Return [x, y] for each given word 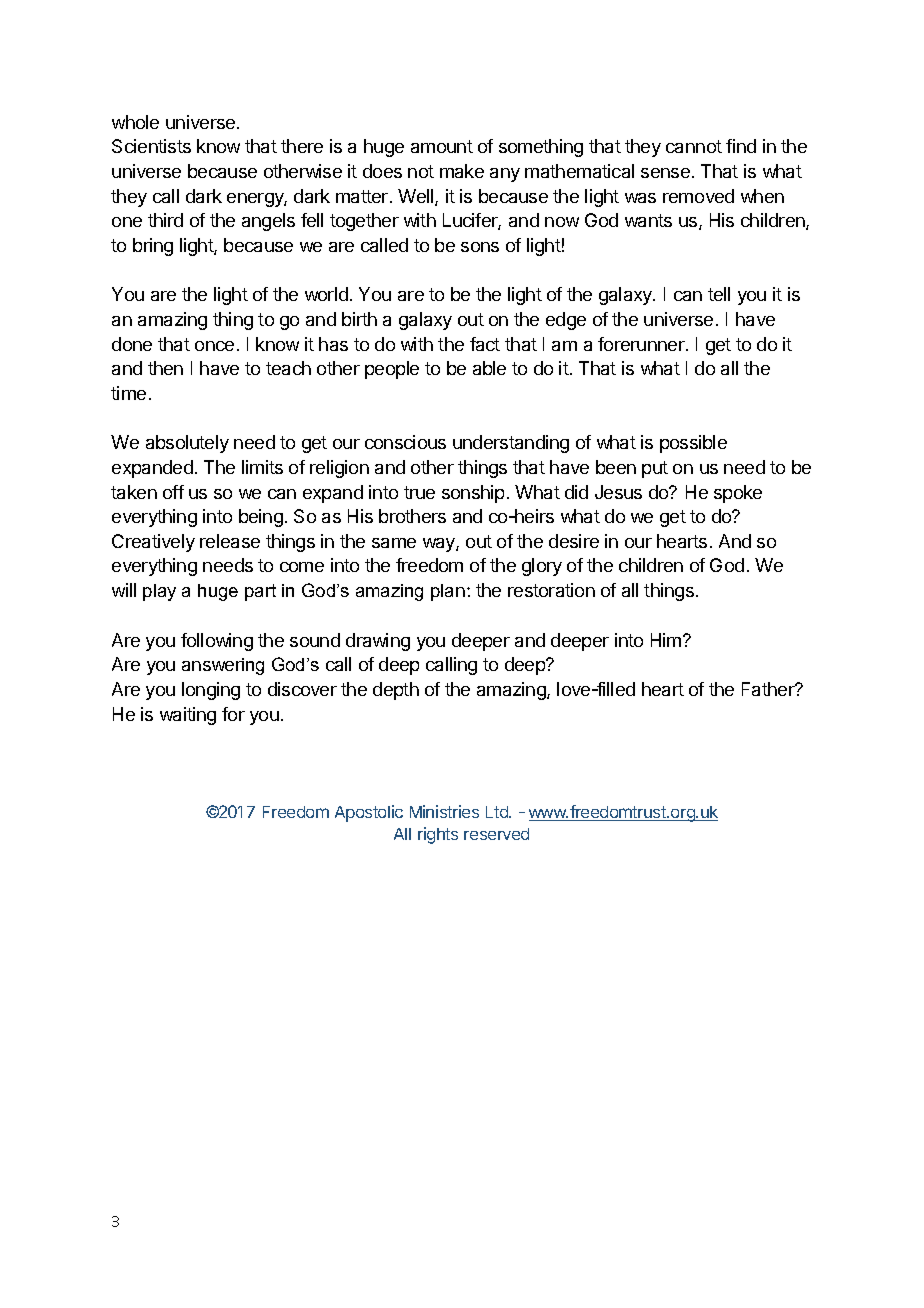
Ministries [444, 811]
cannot [694, 146]
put [655, 469]
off [173, 492]
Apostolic [369, 813]
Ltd [498, 812]
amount [442, 146]
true [419, 492]
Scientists [151, 146]
